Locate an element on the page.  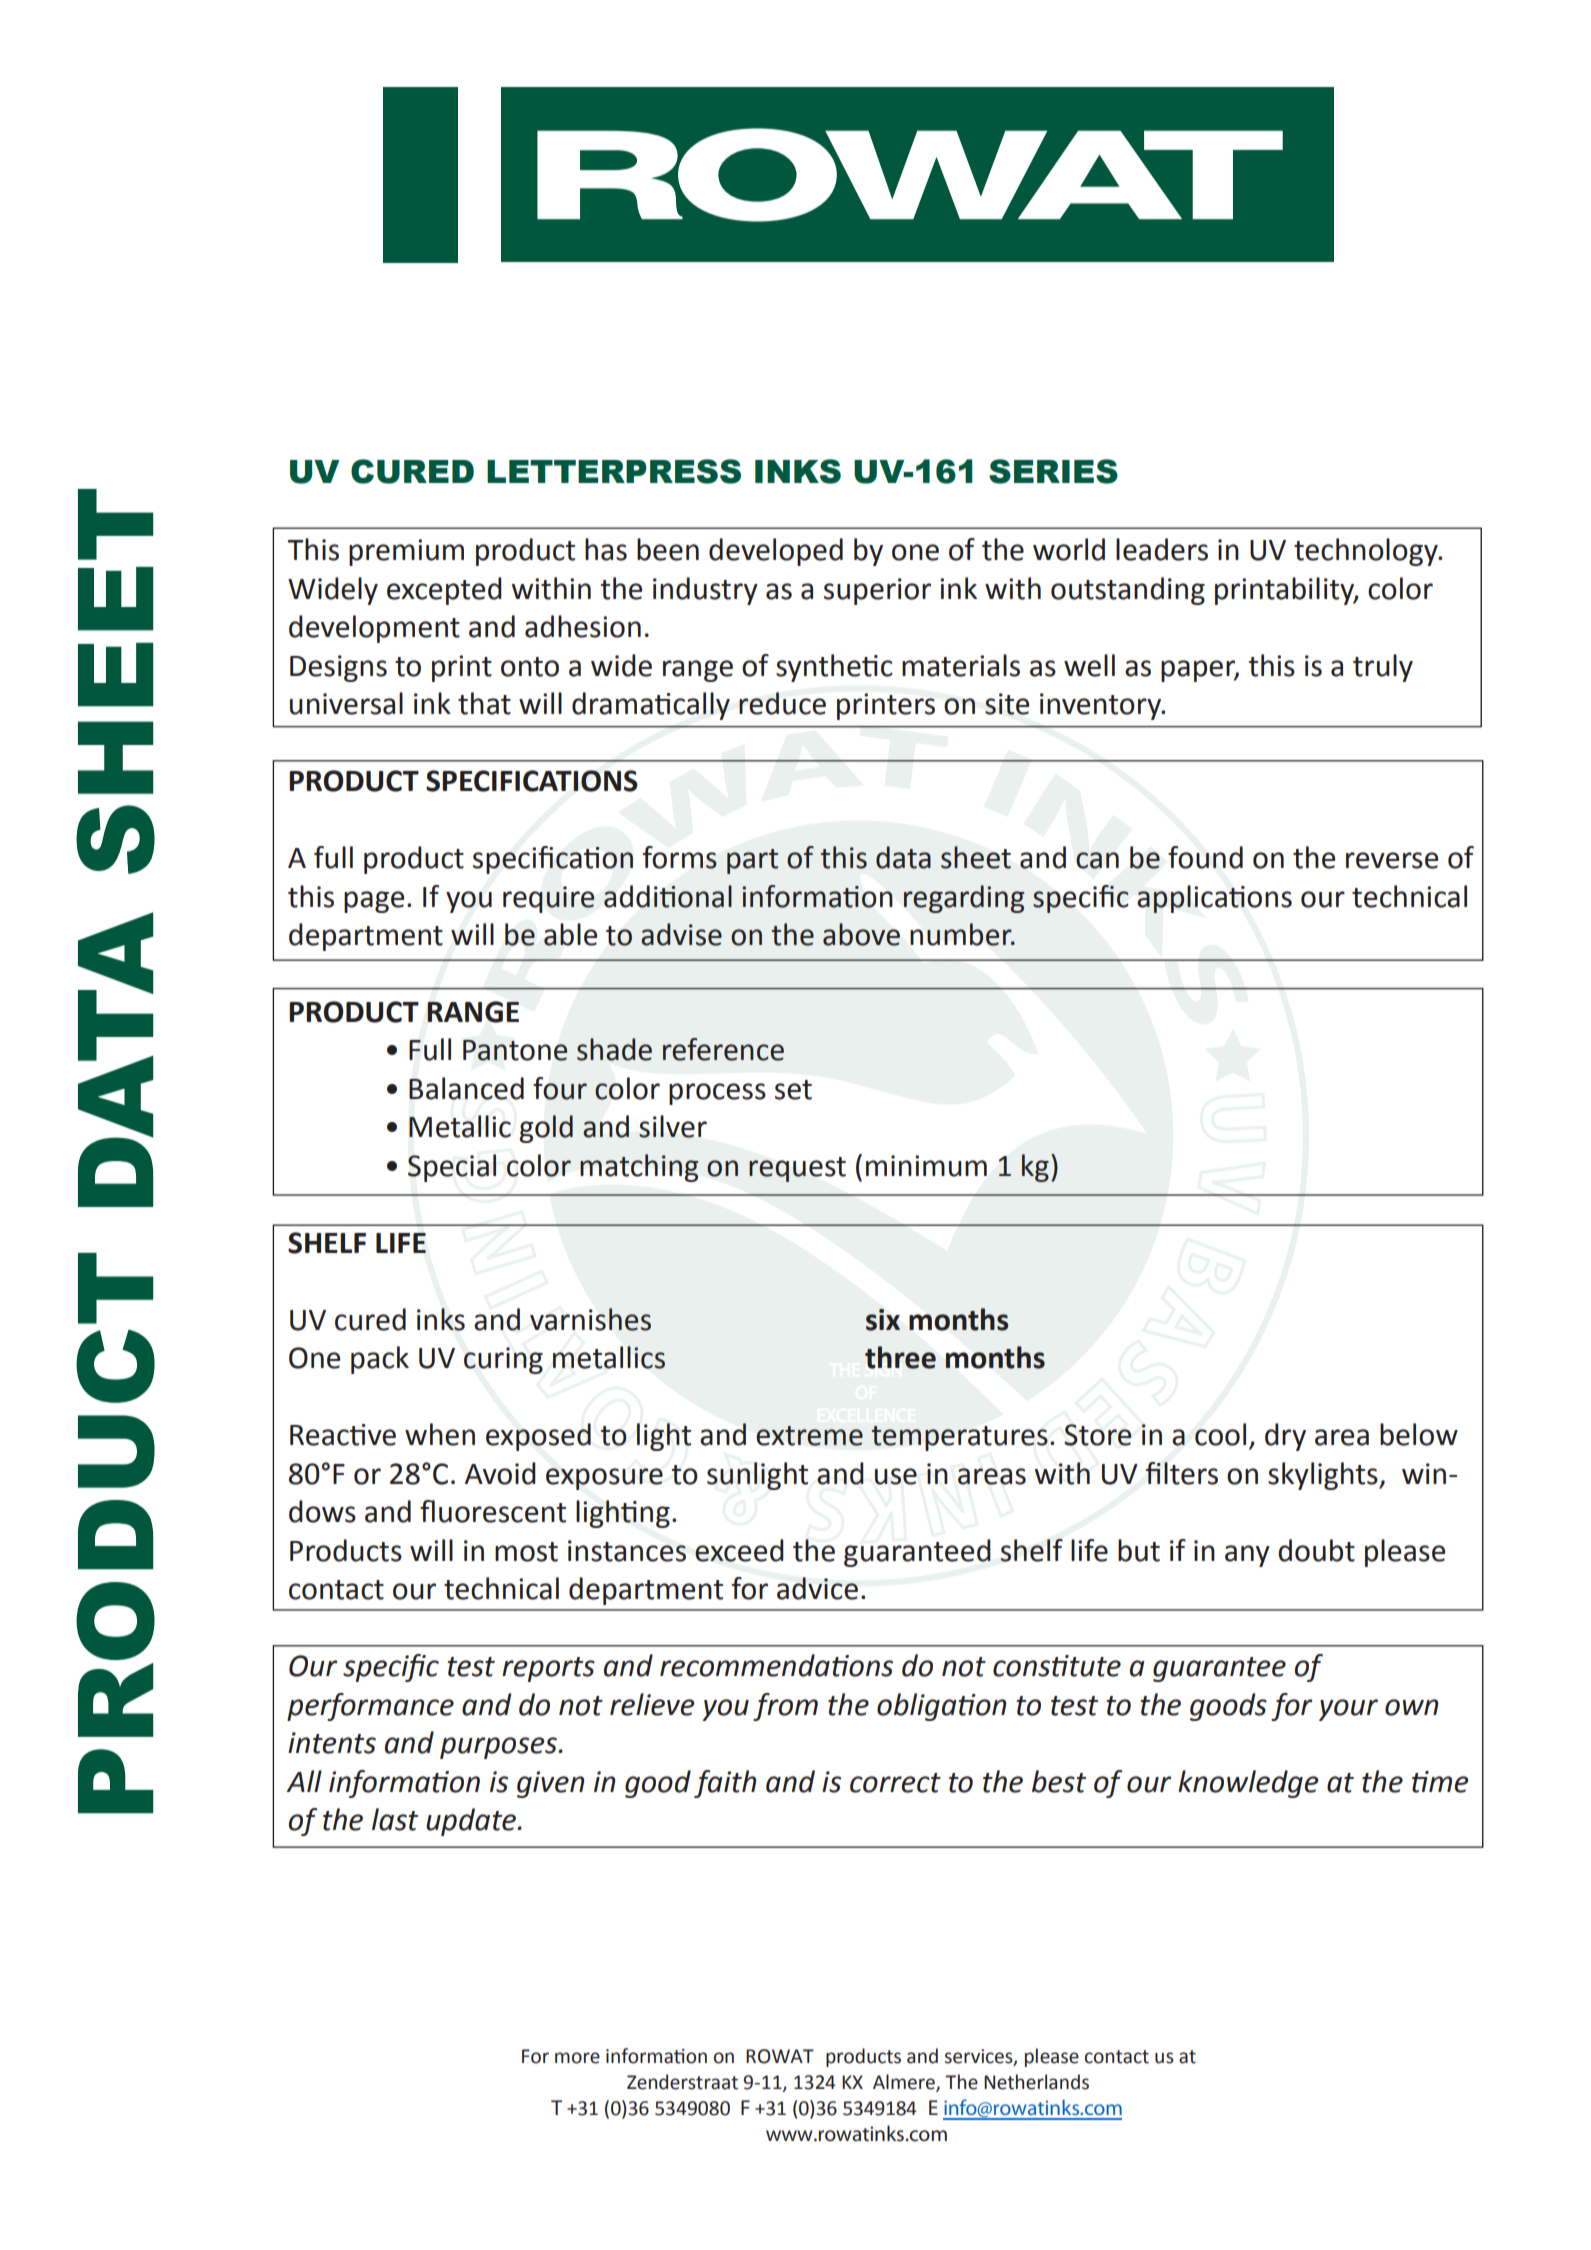
superior is located at coordinates (877, 591).
